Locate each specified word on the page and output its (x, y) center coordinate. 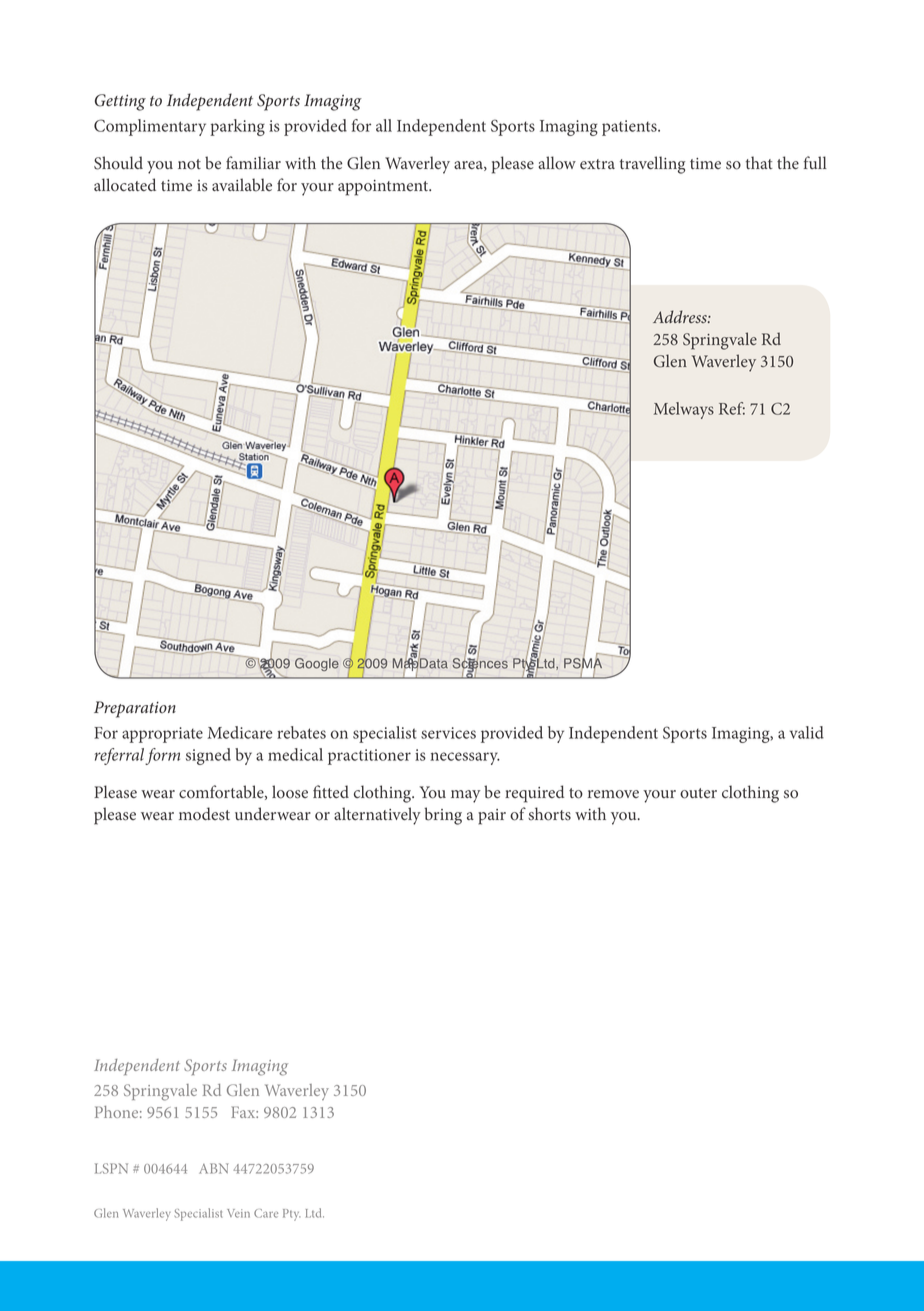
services (448, 733)
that (759, 162)
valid (807, 732)
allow (557, 163)
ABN (214, 1168)
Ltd (315, 1213)
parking (237, 127)
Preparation (135, 709)
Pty (292, 1215)
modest (204, 814)
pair (492, 817)
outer (698, 793)
